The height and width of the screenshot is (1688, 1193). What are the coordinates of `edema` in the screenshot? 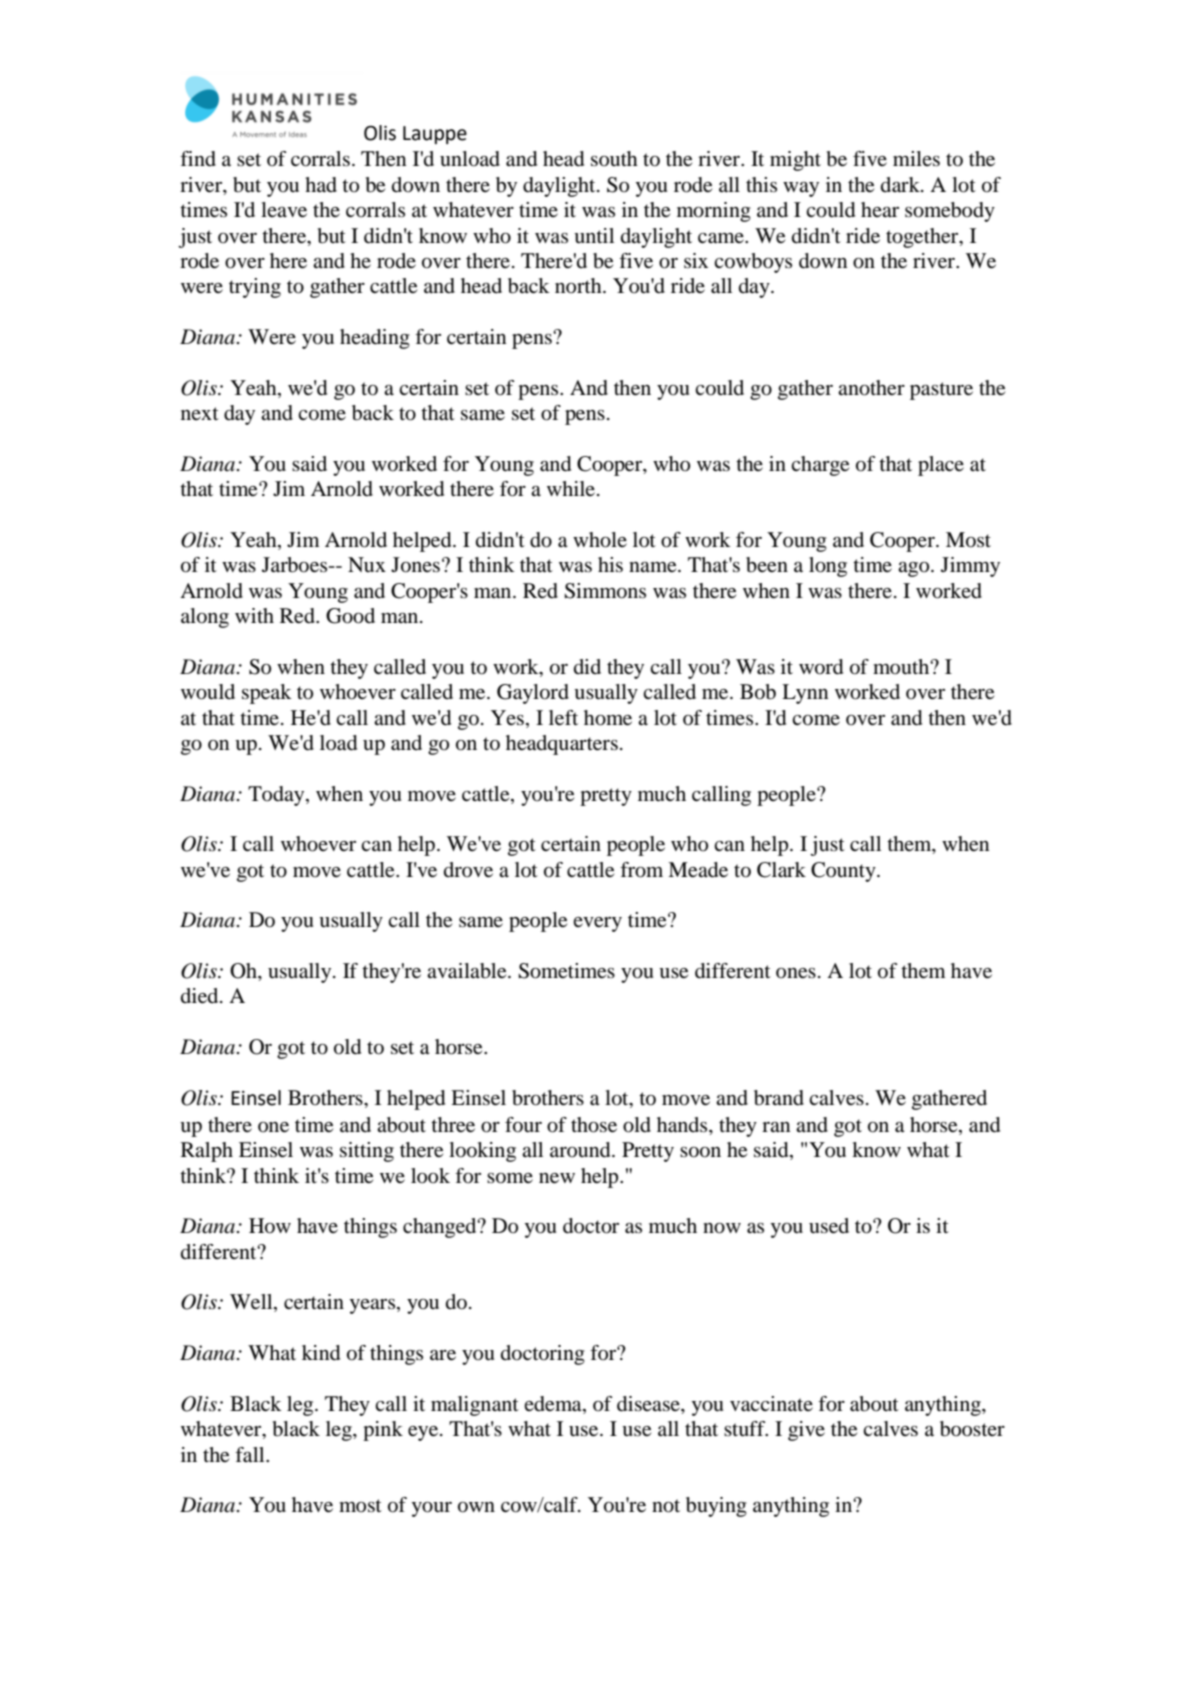 It's located at (554, 1404).
